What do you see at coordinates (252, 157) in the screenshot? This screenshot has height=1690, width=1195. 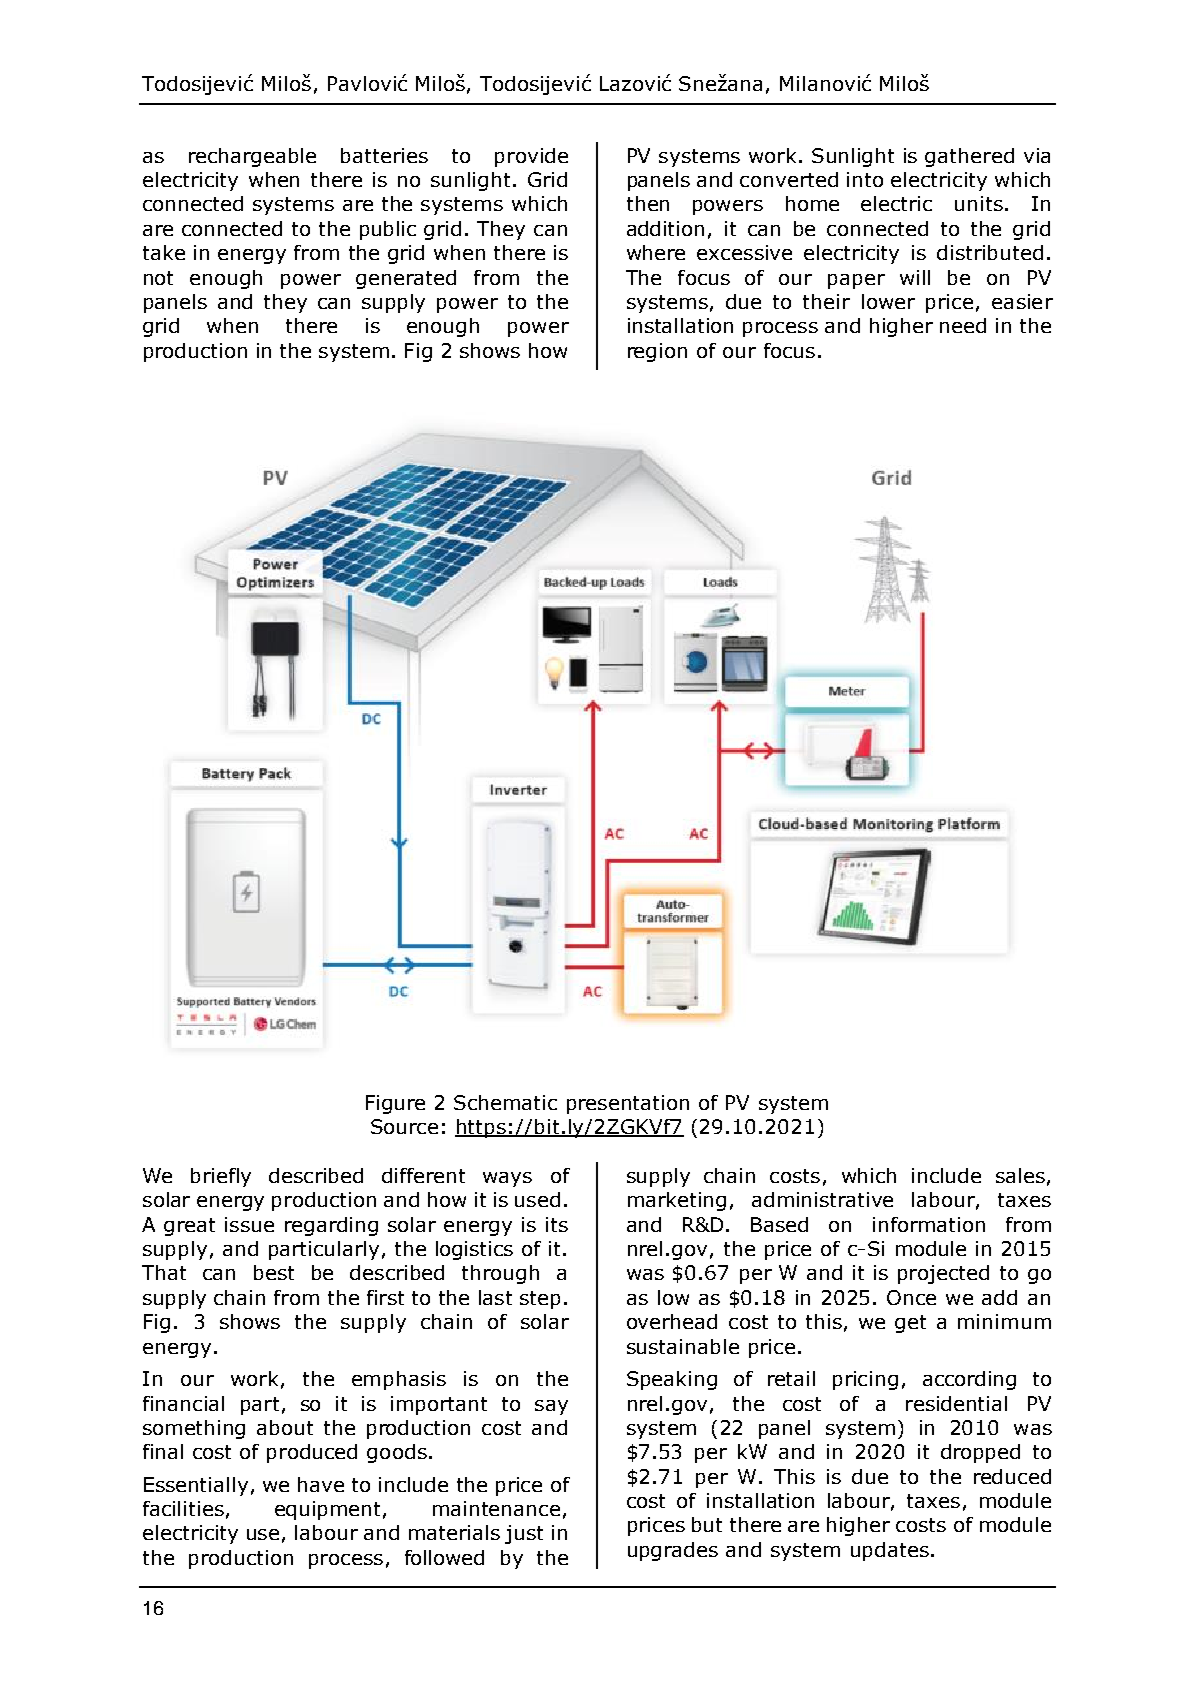 I see `rechargeable` at bounding box center [252, 157].
